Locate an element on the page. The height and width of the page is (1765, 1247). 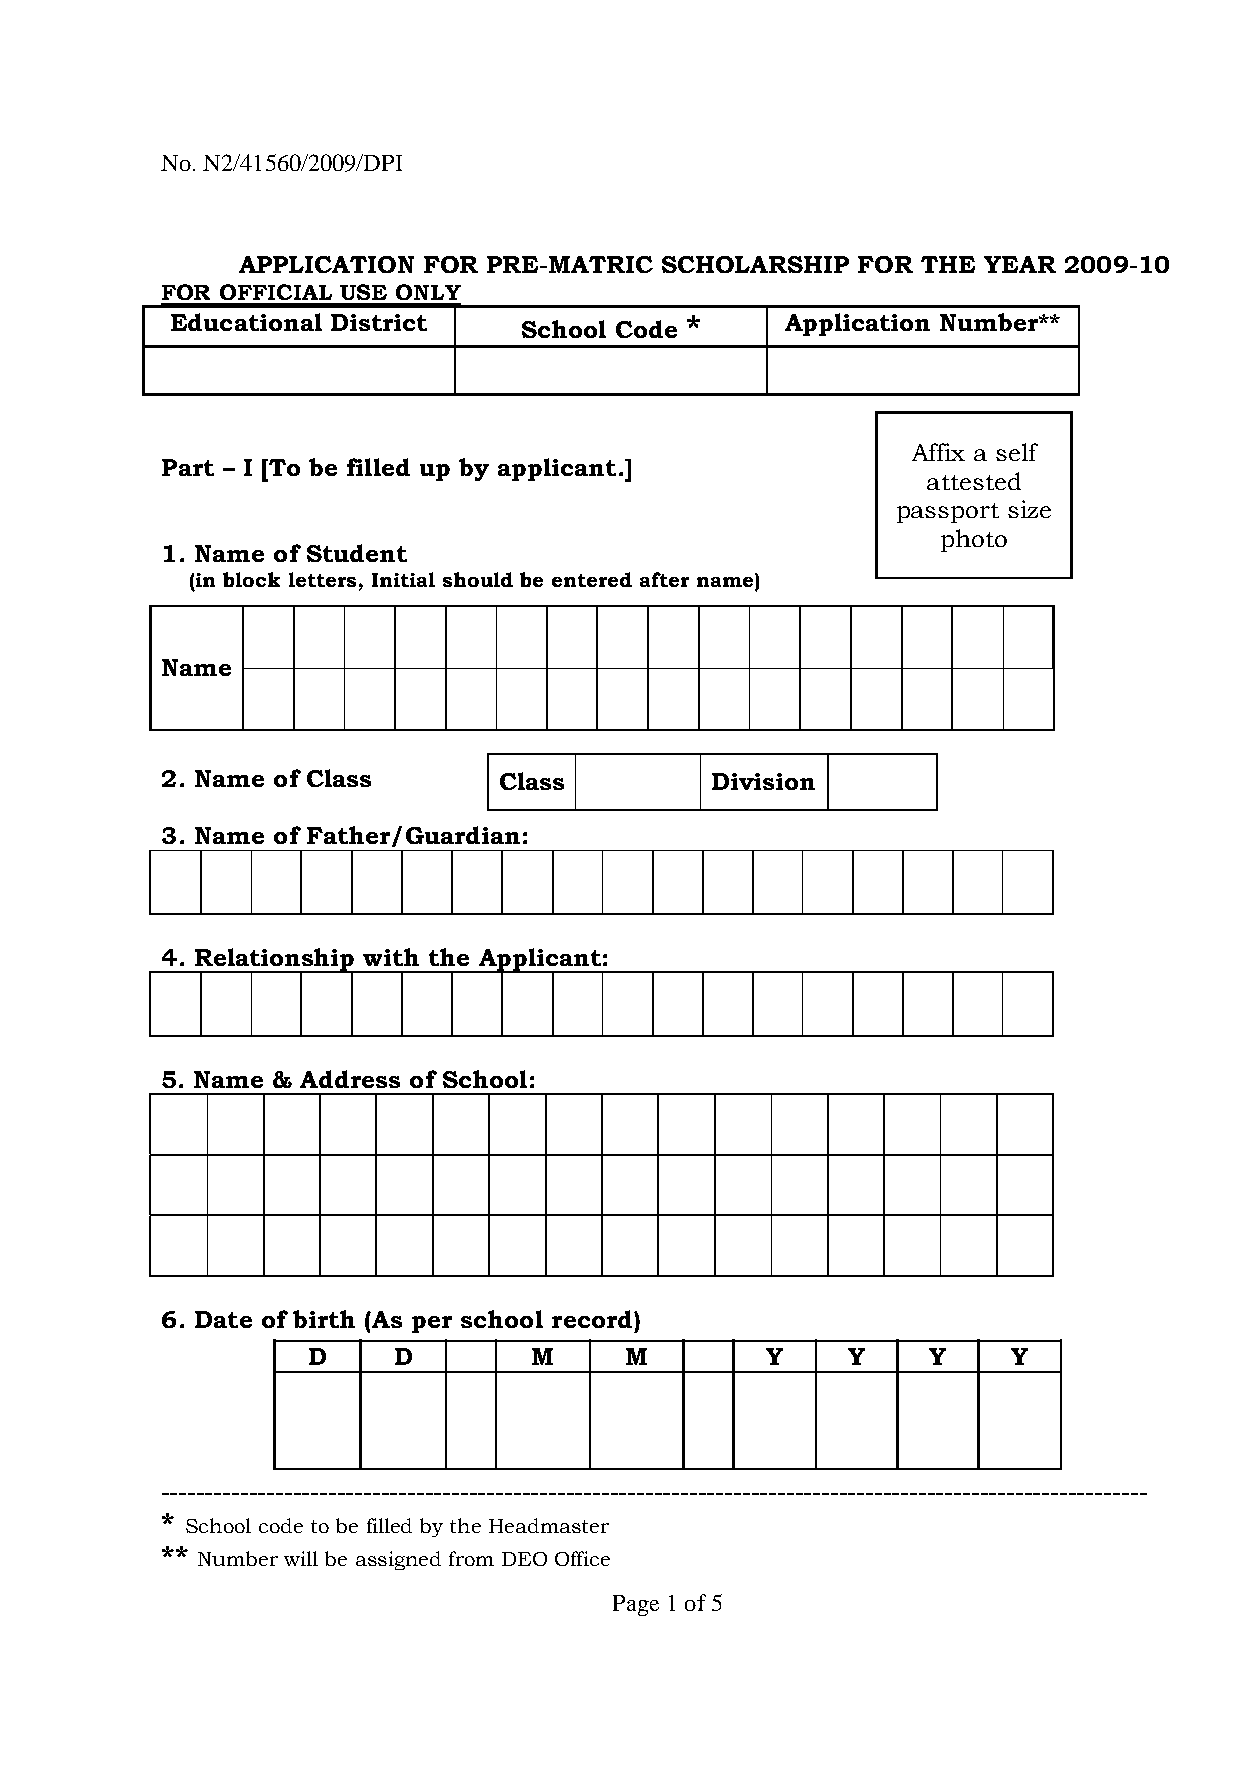
Division is located at coordinates (763, 781).
